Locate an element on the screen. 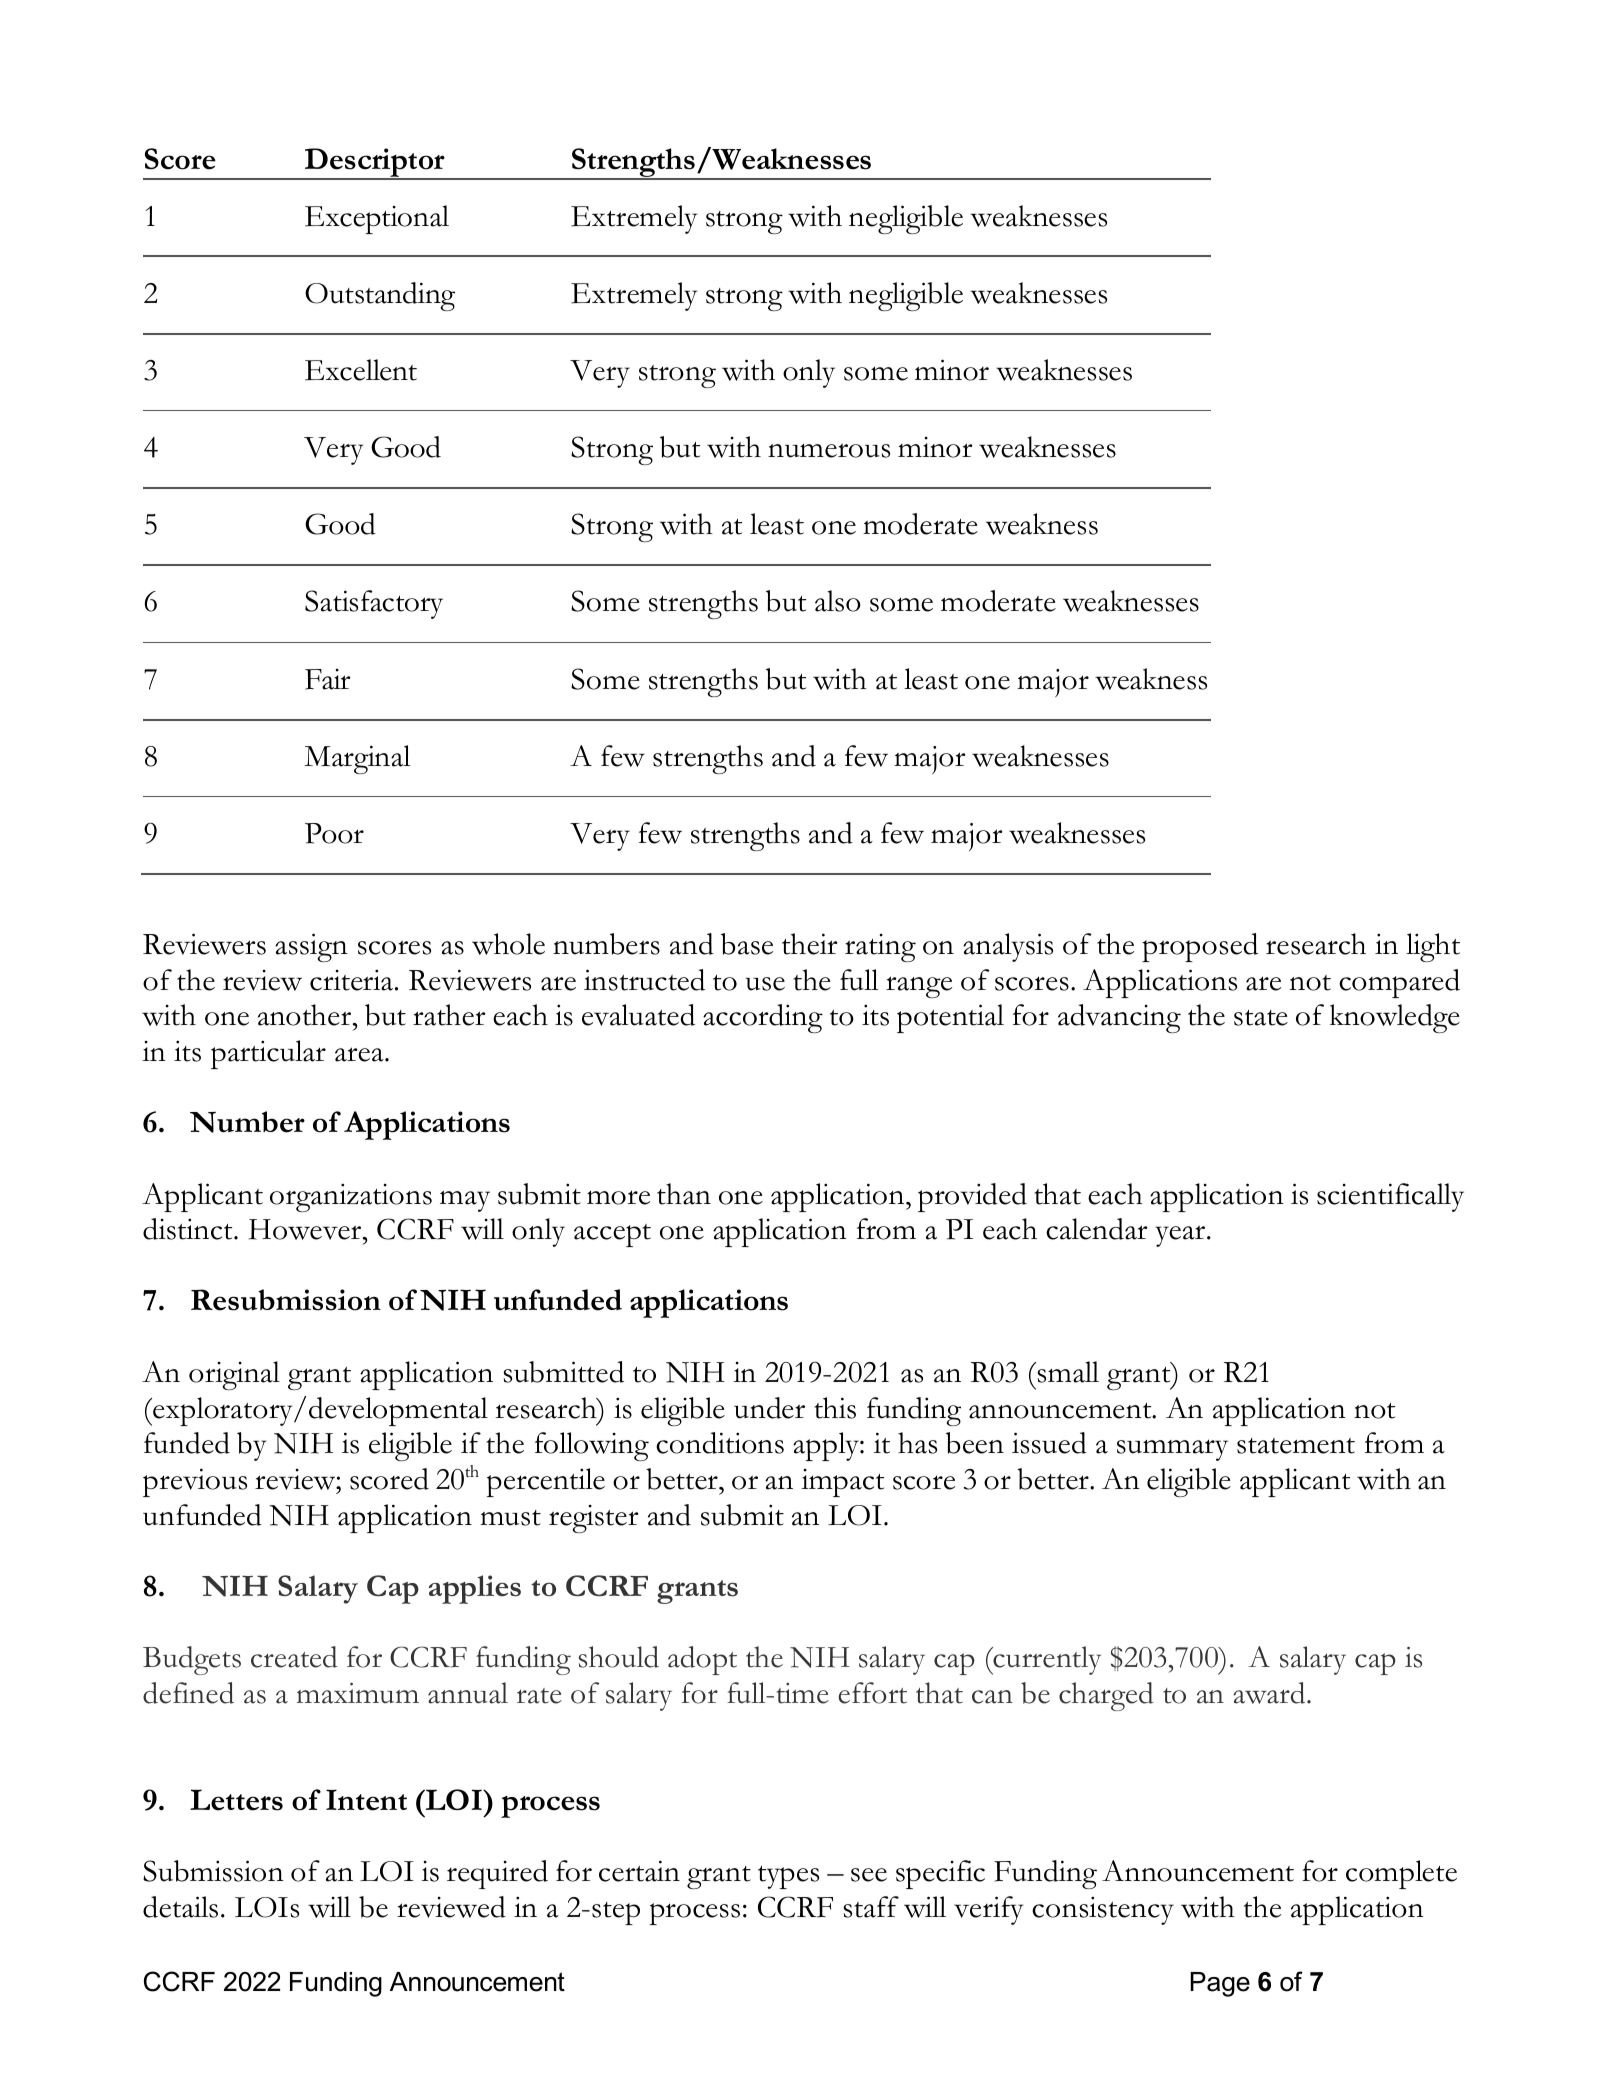 The image size is (1617, 2092). staff is located at coordinates (871, 1907).
